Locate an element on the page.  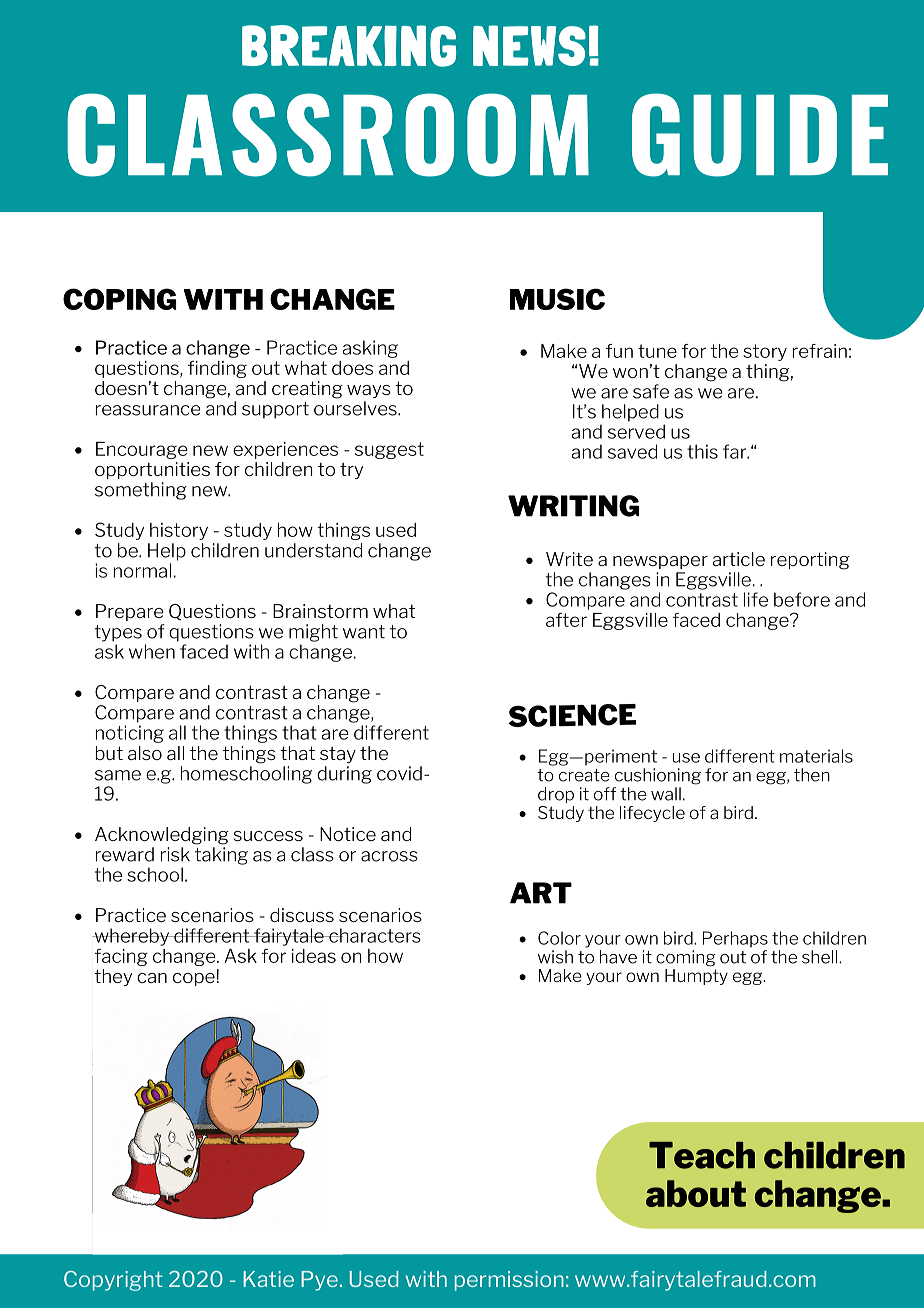
GUIDE is located at coordinates (760, 135).
